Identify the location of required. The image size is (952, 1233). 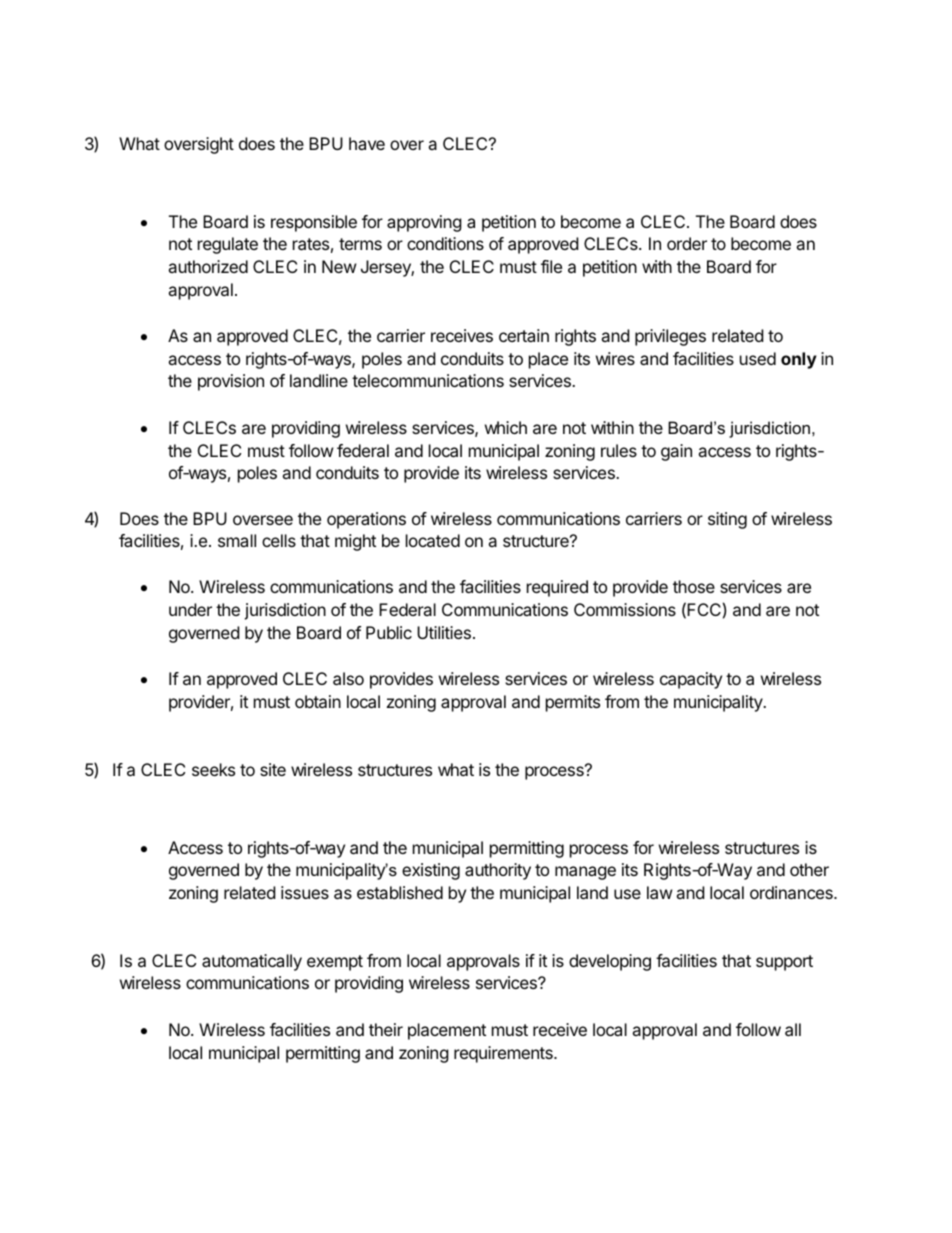
(557, 588).
